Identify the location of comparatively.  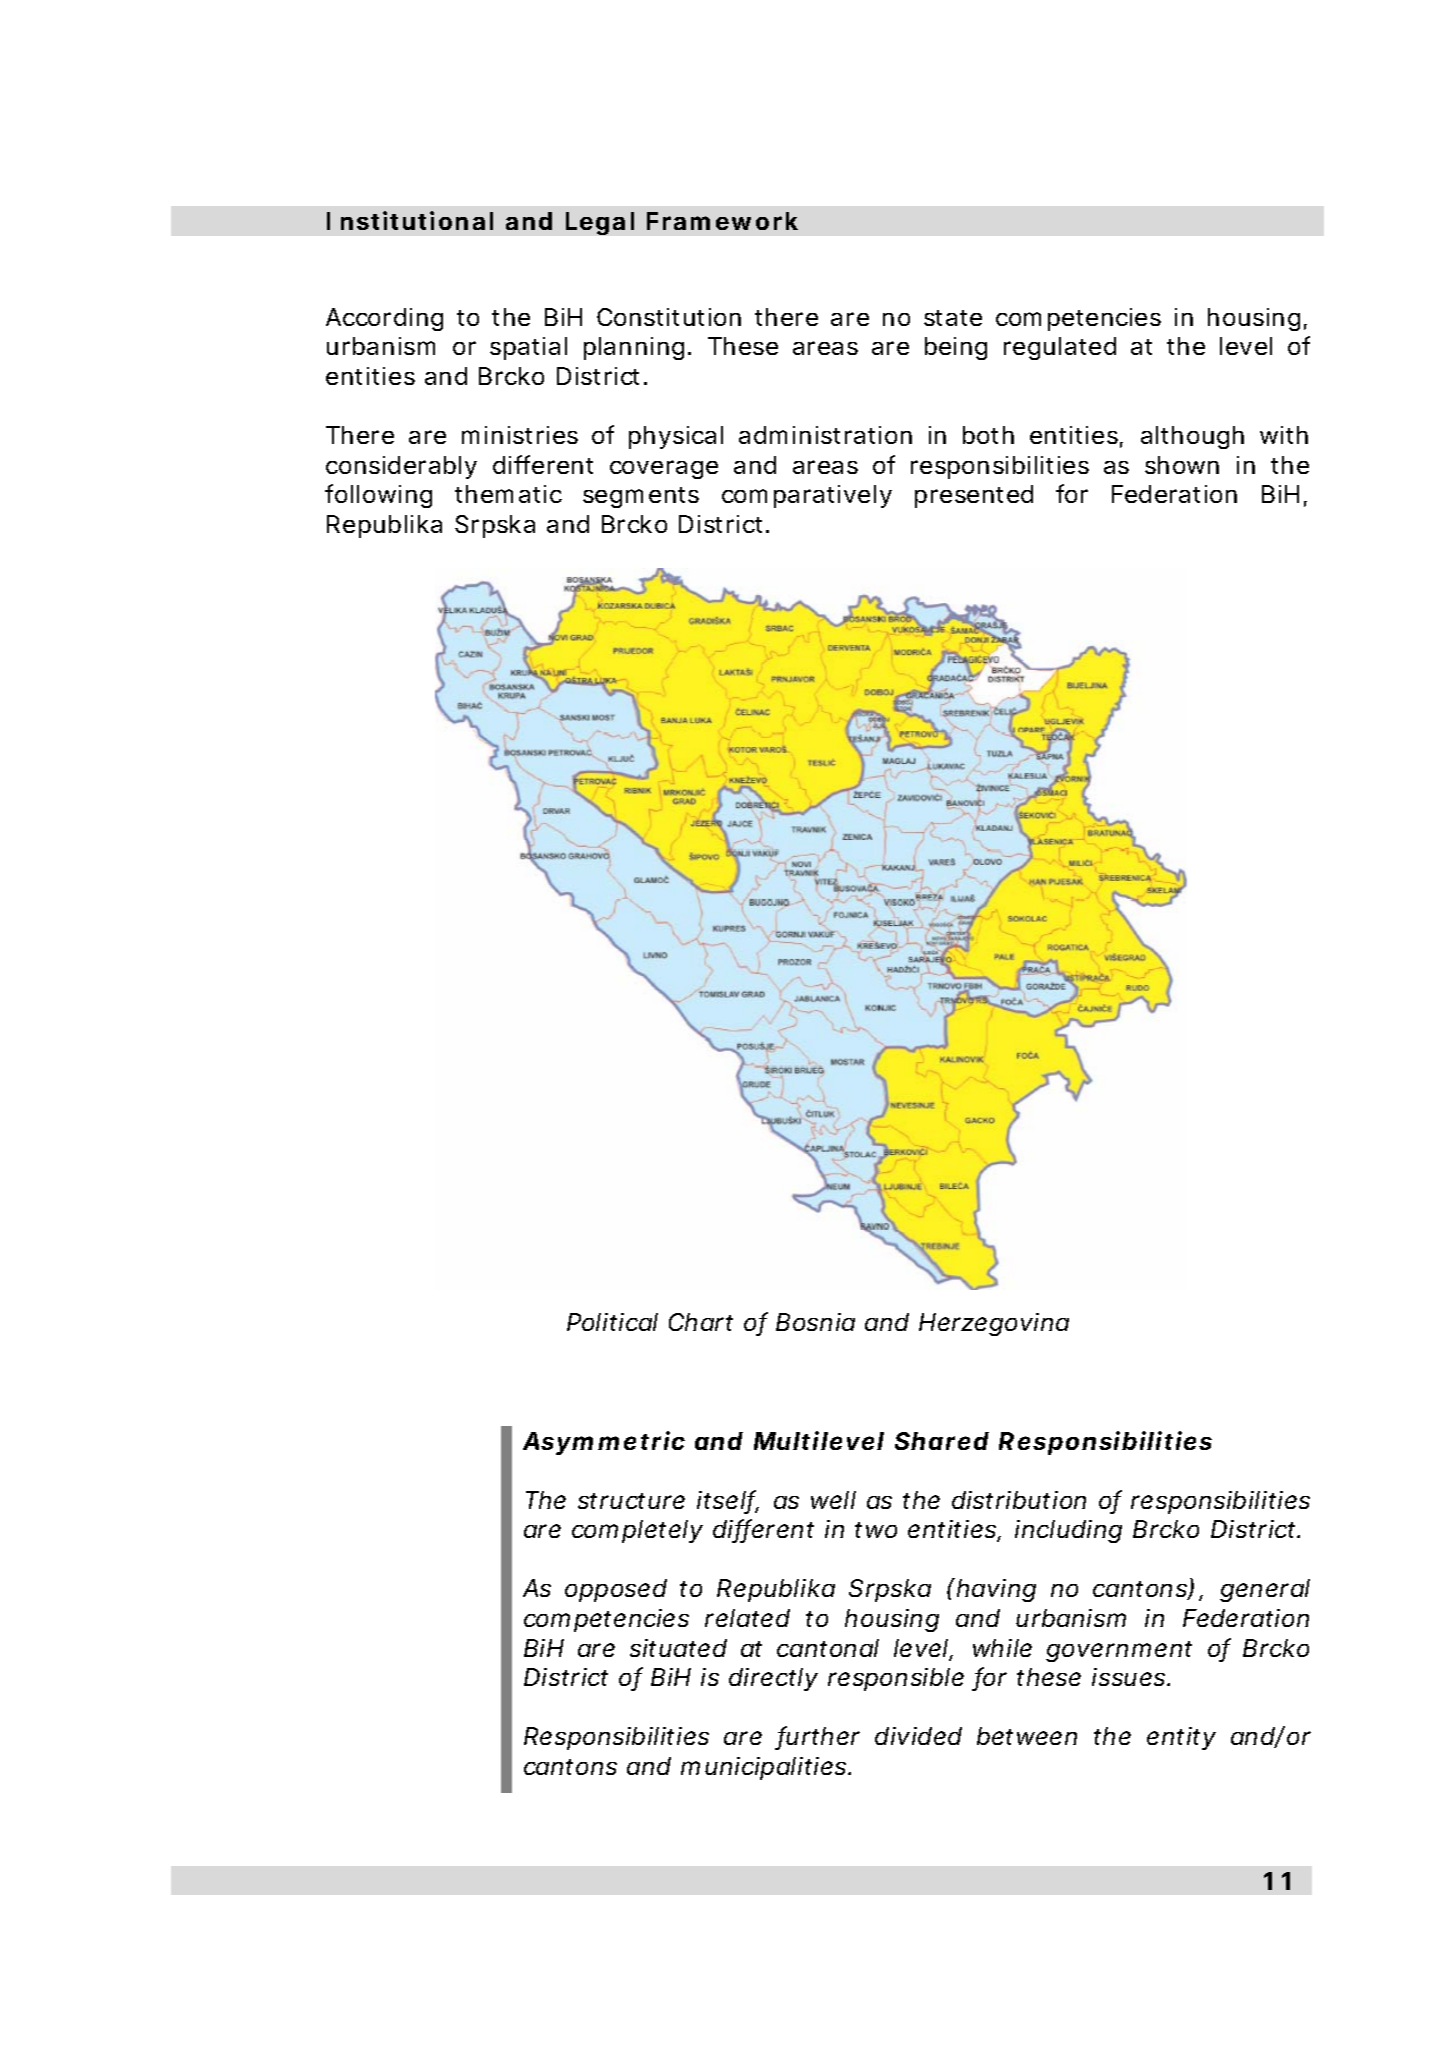
(807, 496).
